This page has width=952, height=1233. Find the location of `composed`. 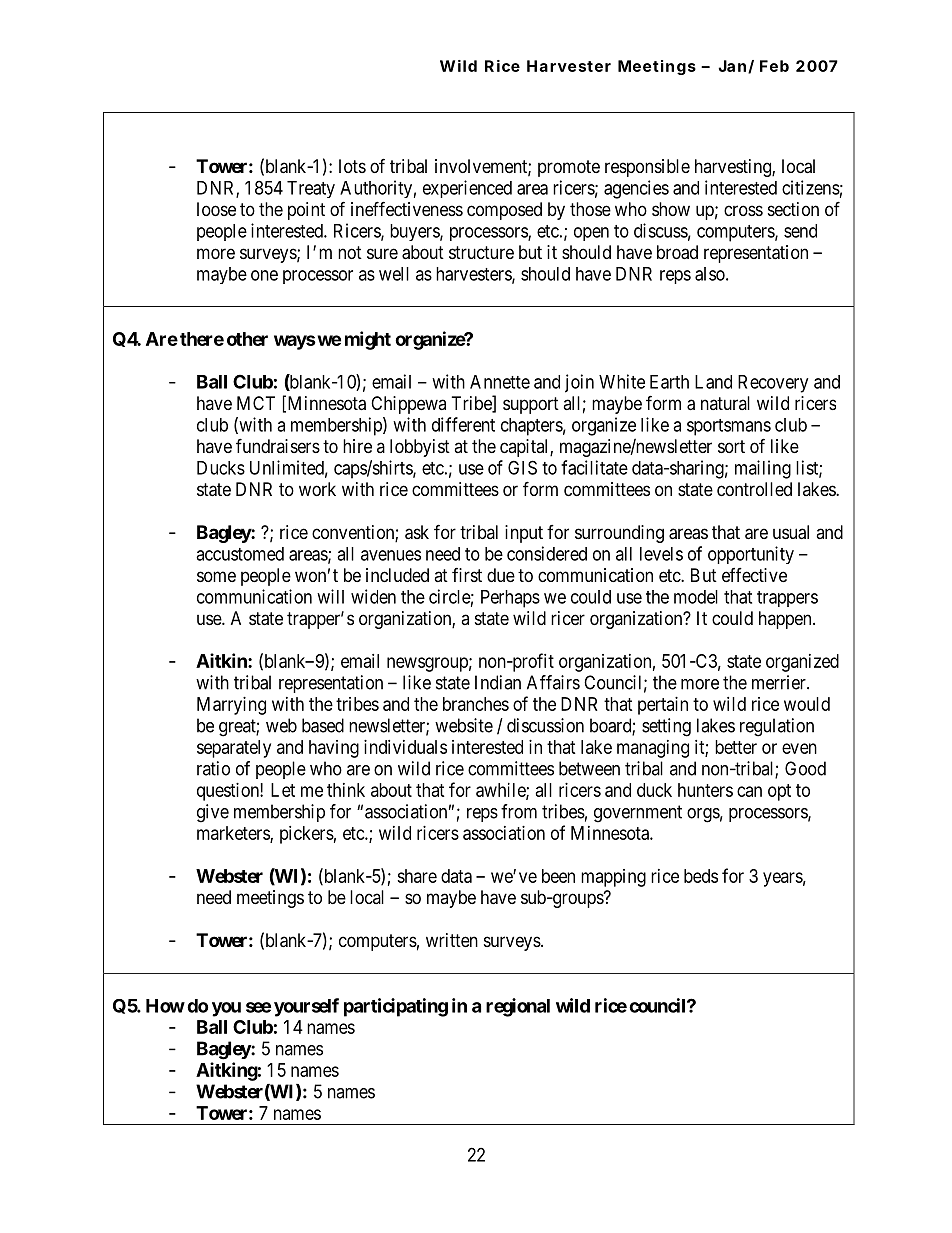

composed is located at coordinates (504, 211).
